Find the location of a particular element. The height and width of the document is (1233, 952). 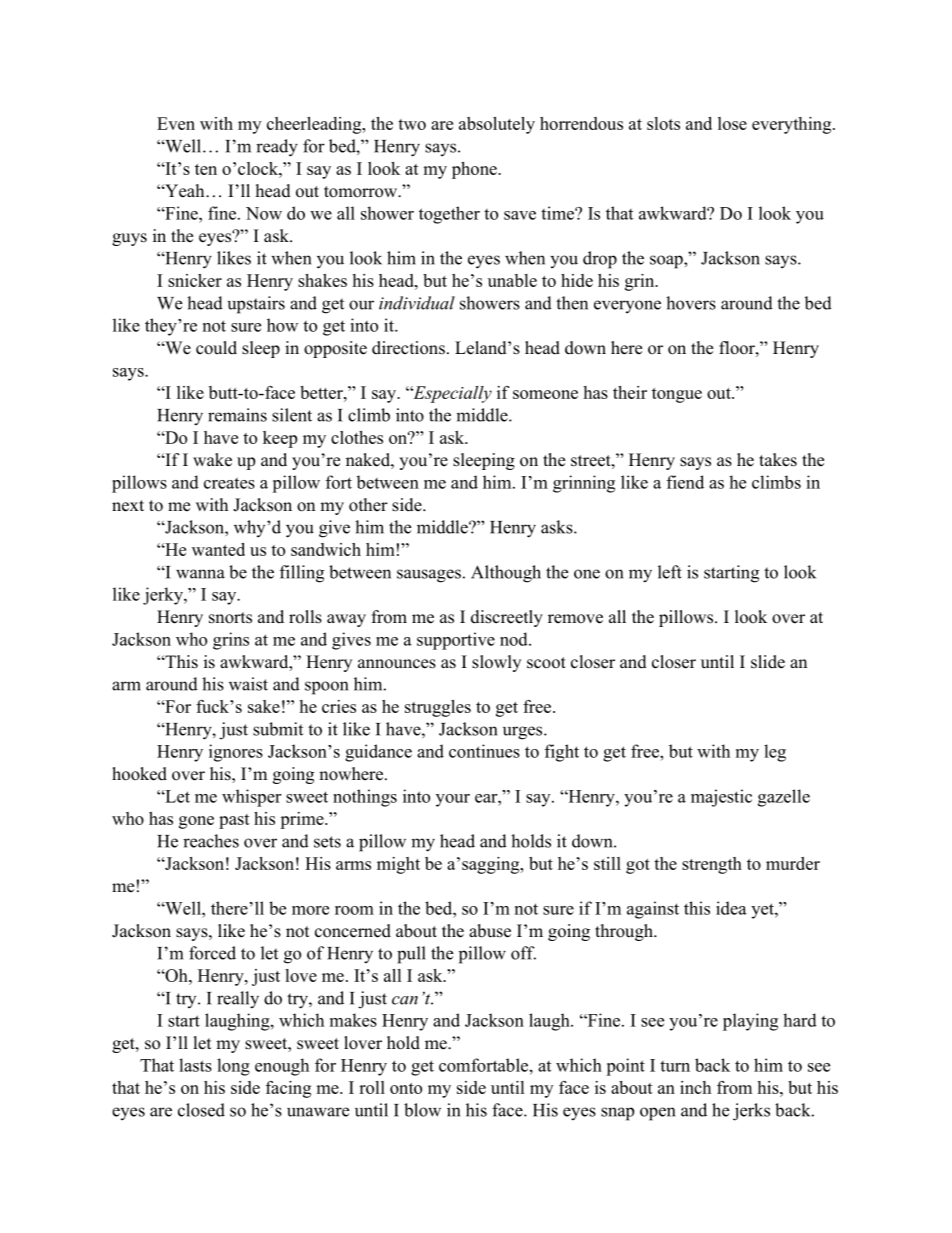

directions is located at coordinates (408, 348).
